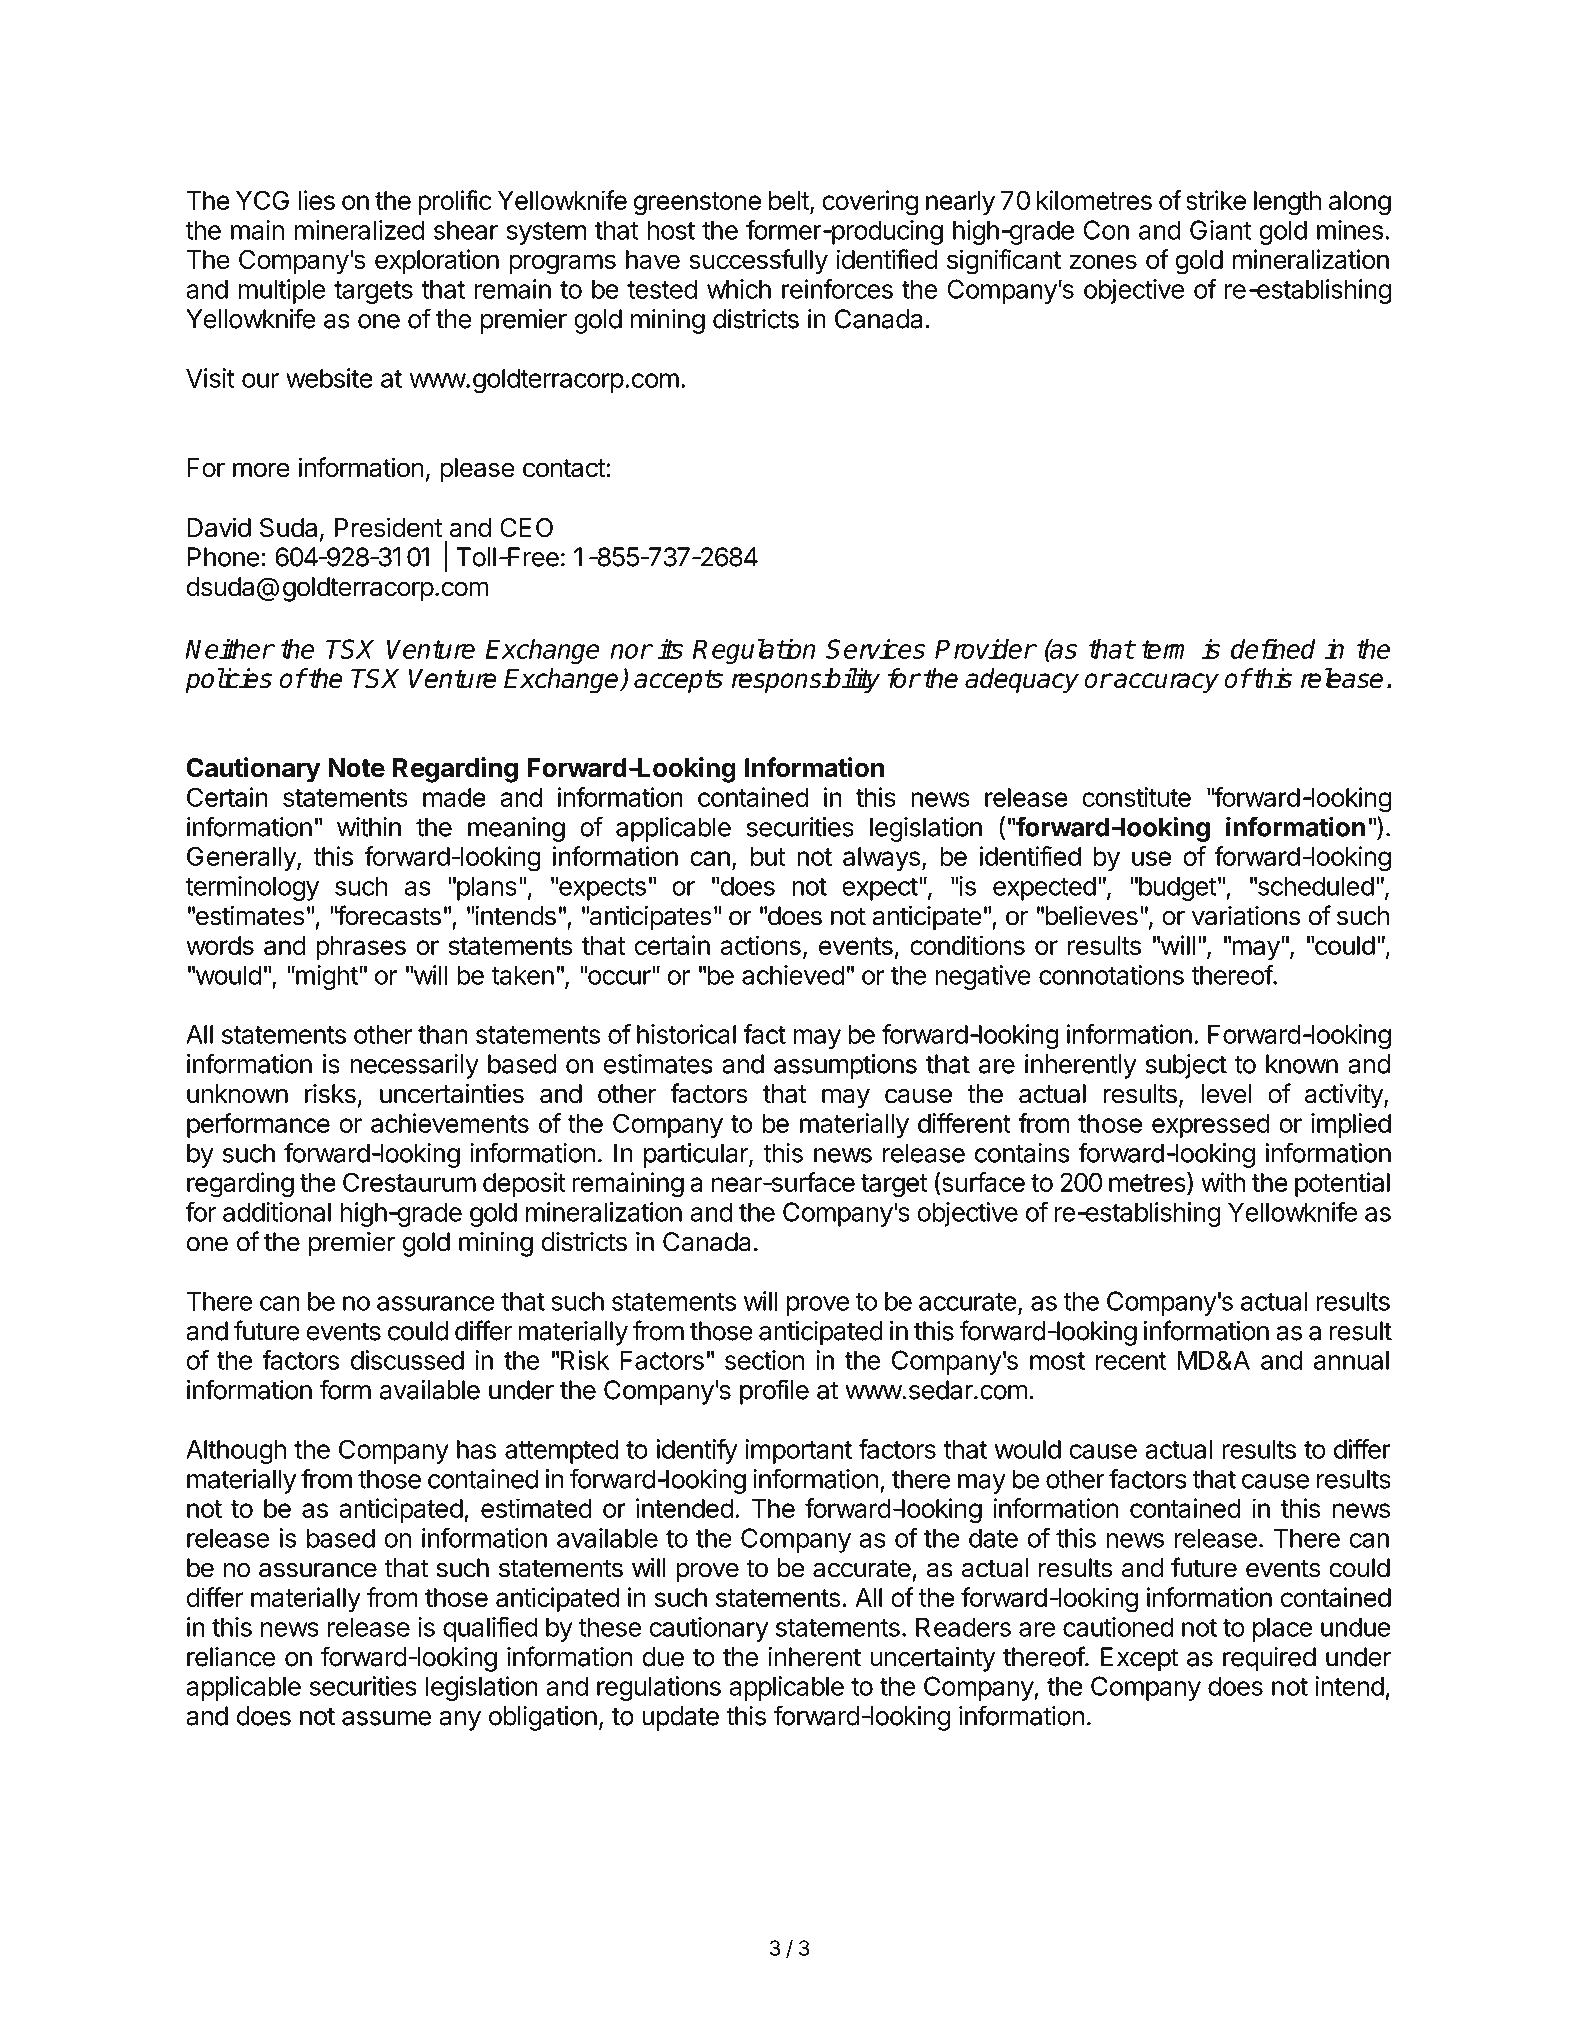 The image size is (1577, 2041). I want to click on Giant, so click(1220, 230).
